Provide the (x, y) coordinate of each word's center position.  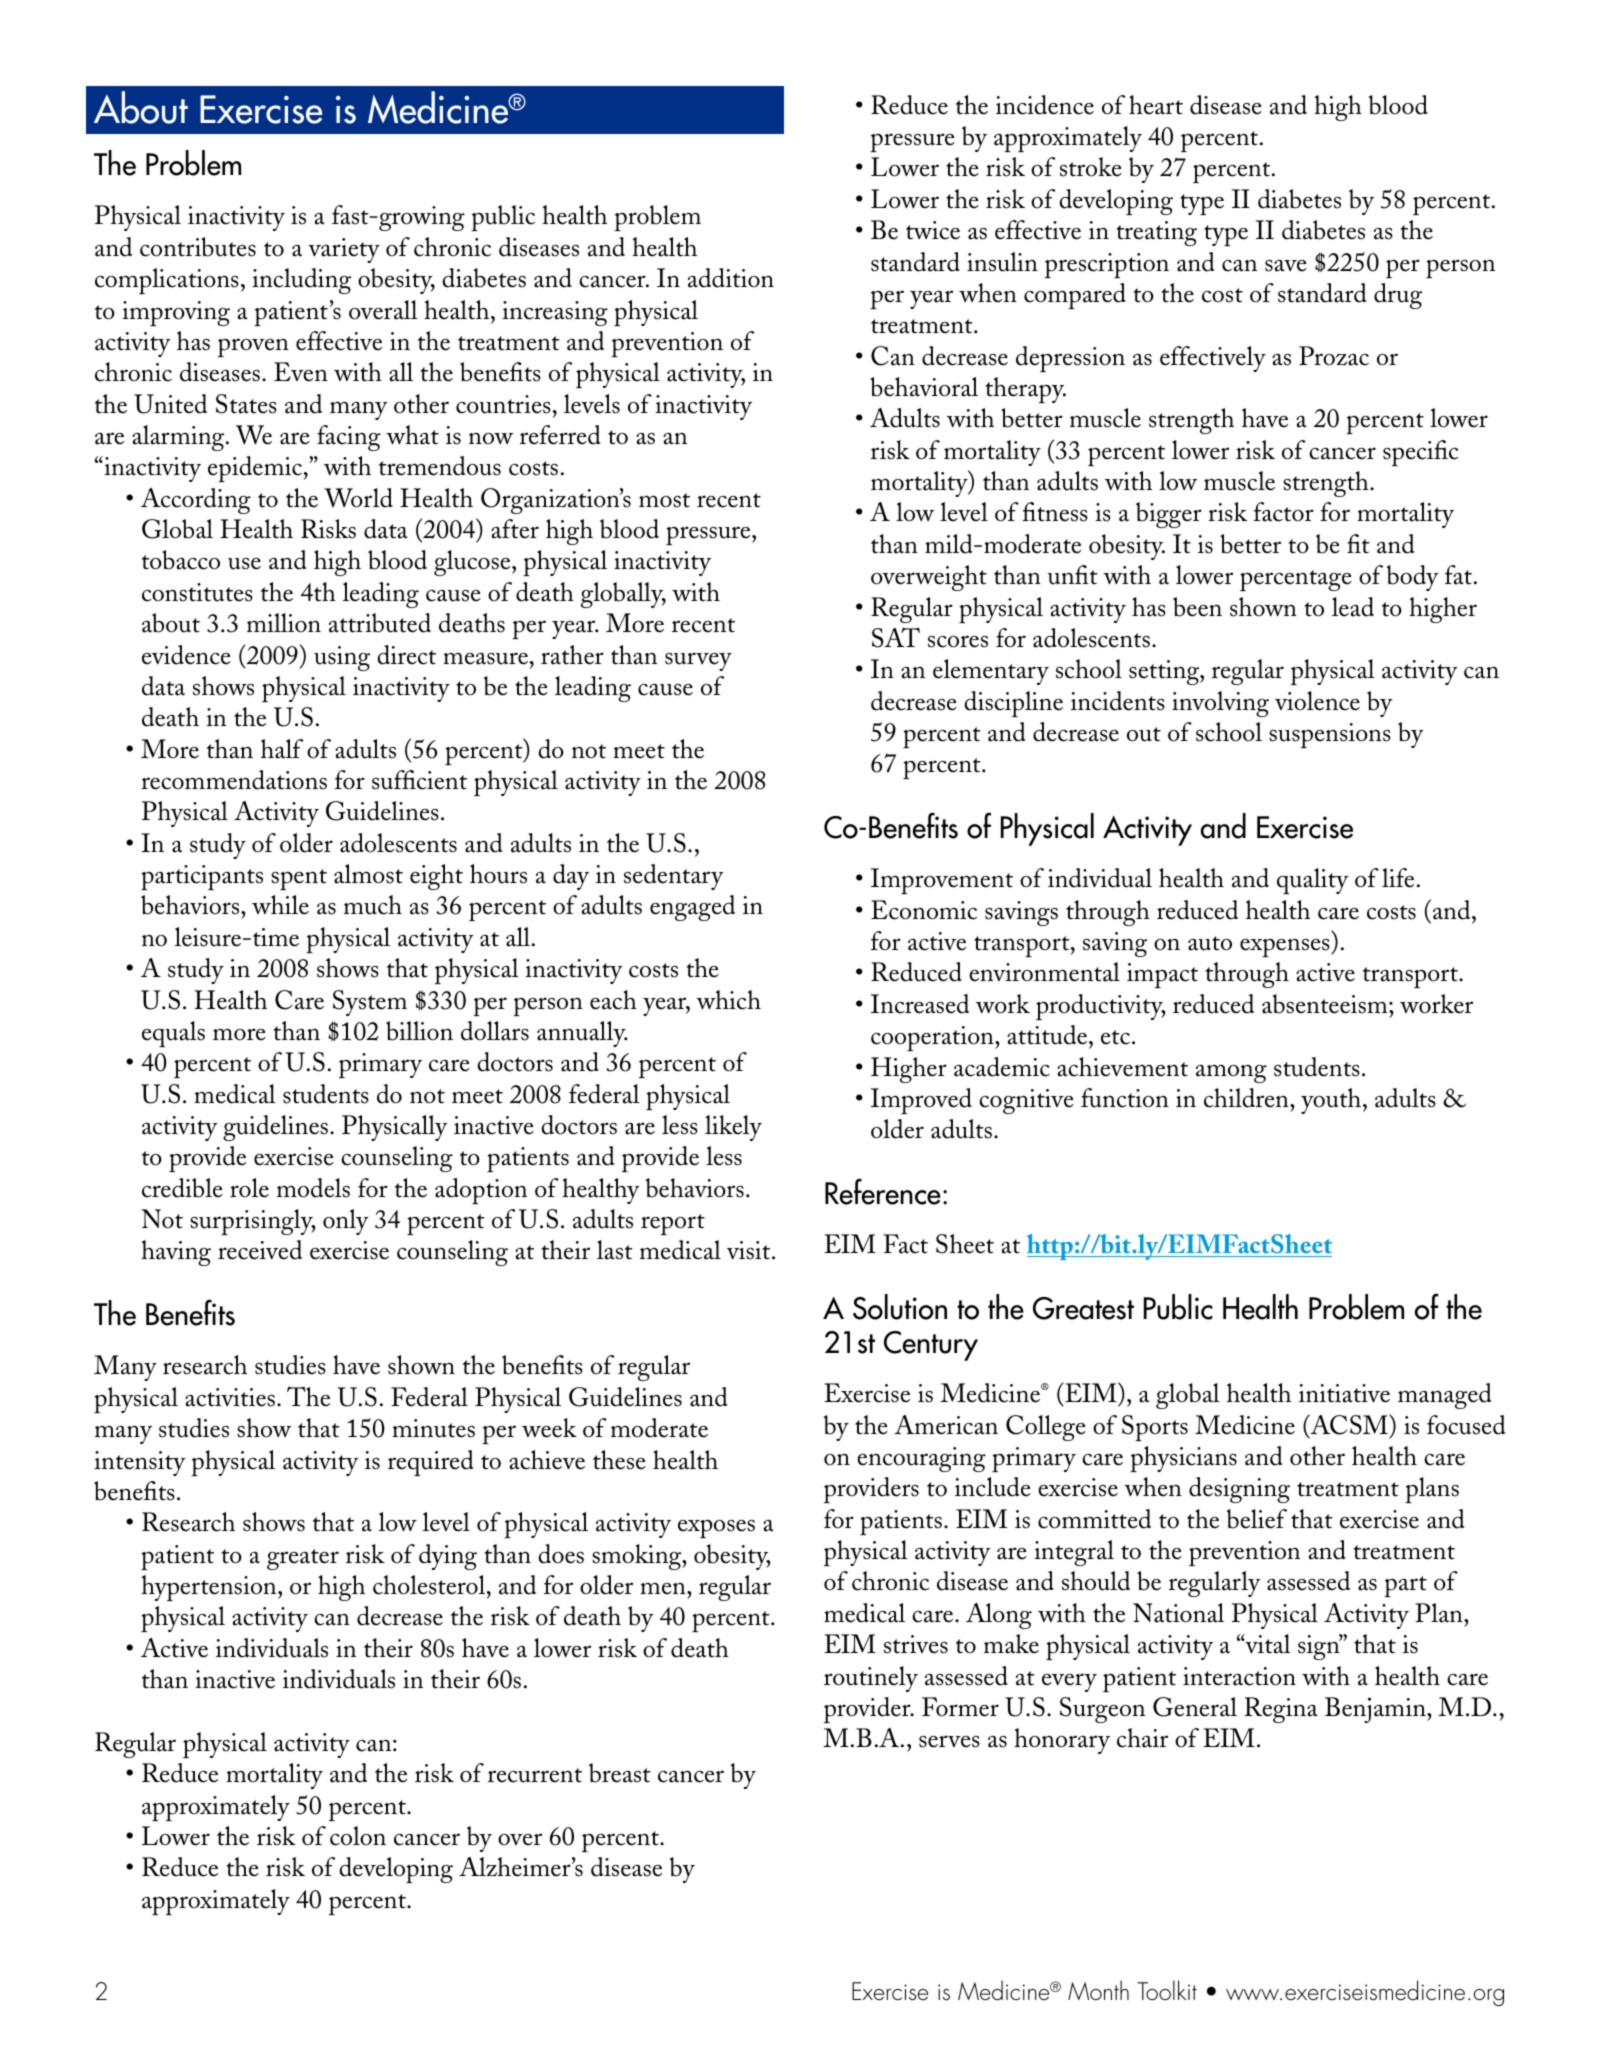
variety (344, 250)
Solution (900, 1307)
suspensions (1330, 735)
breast (620, 1773)
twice (933, 230)
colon (358, 1836)
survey (698, 661)
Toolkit (1167, 1990)
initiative (1344, 1393)
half (282, 749)
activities (230, 1397)
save (1286, 266)
